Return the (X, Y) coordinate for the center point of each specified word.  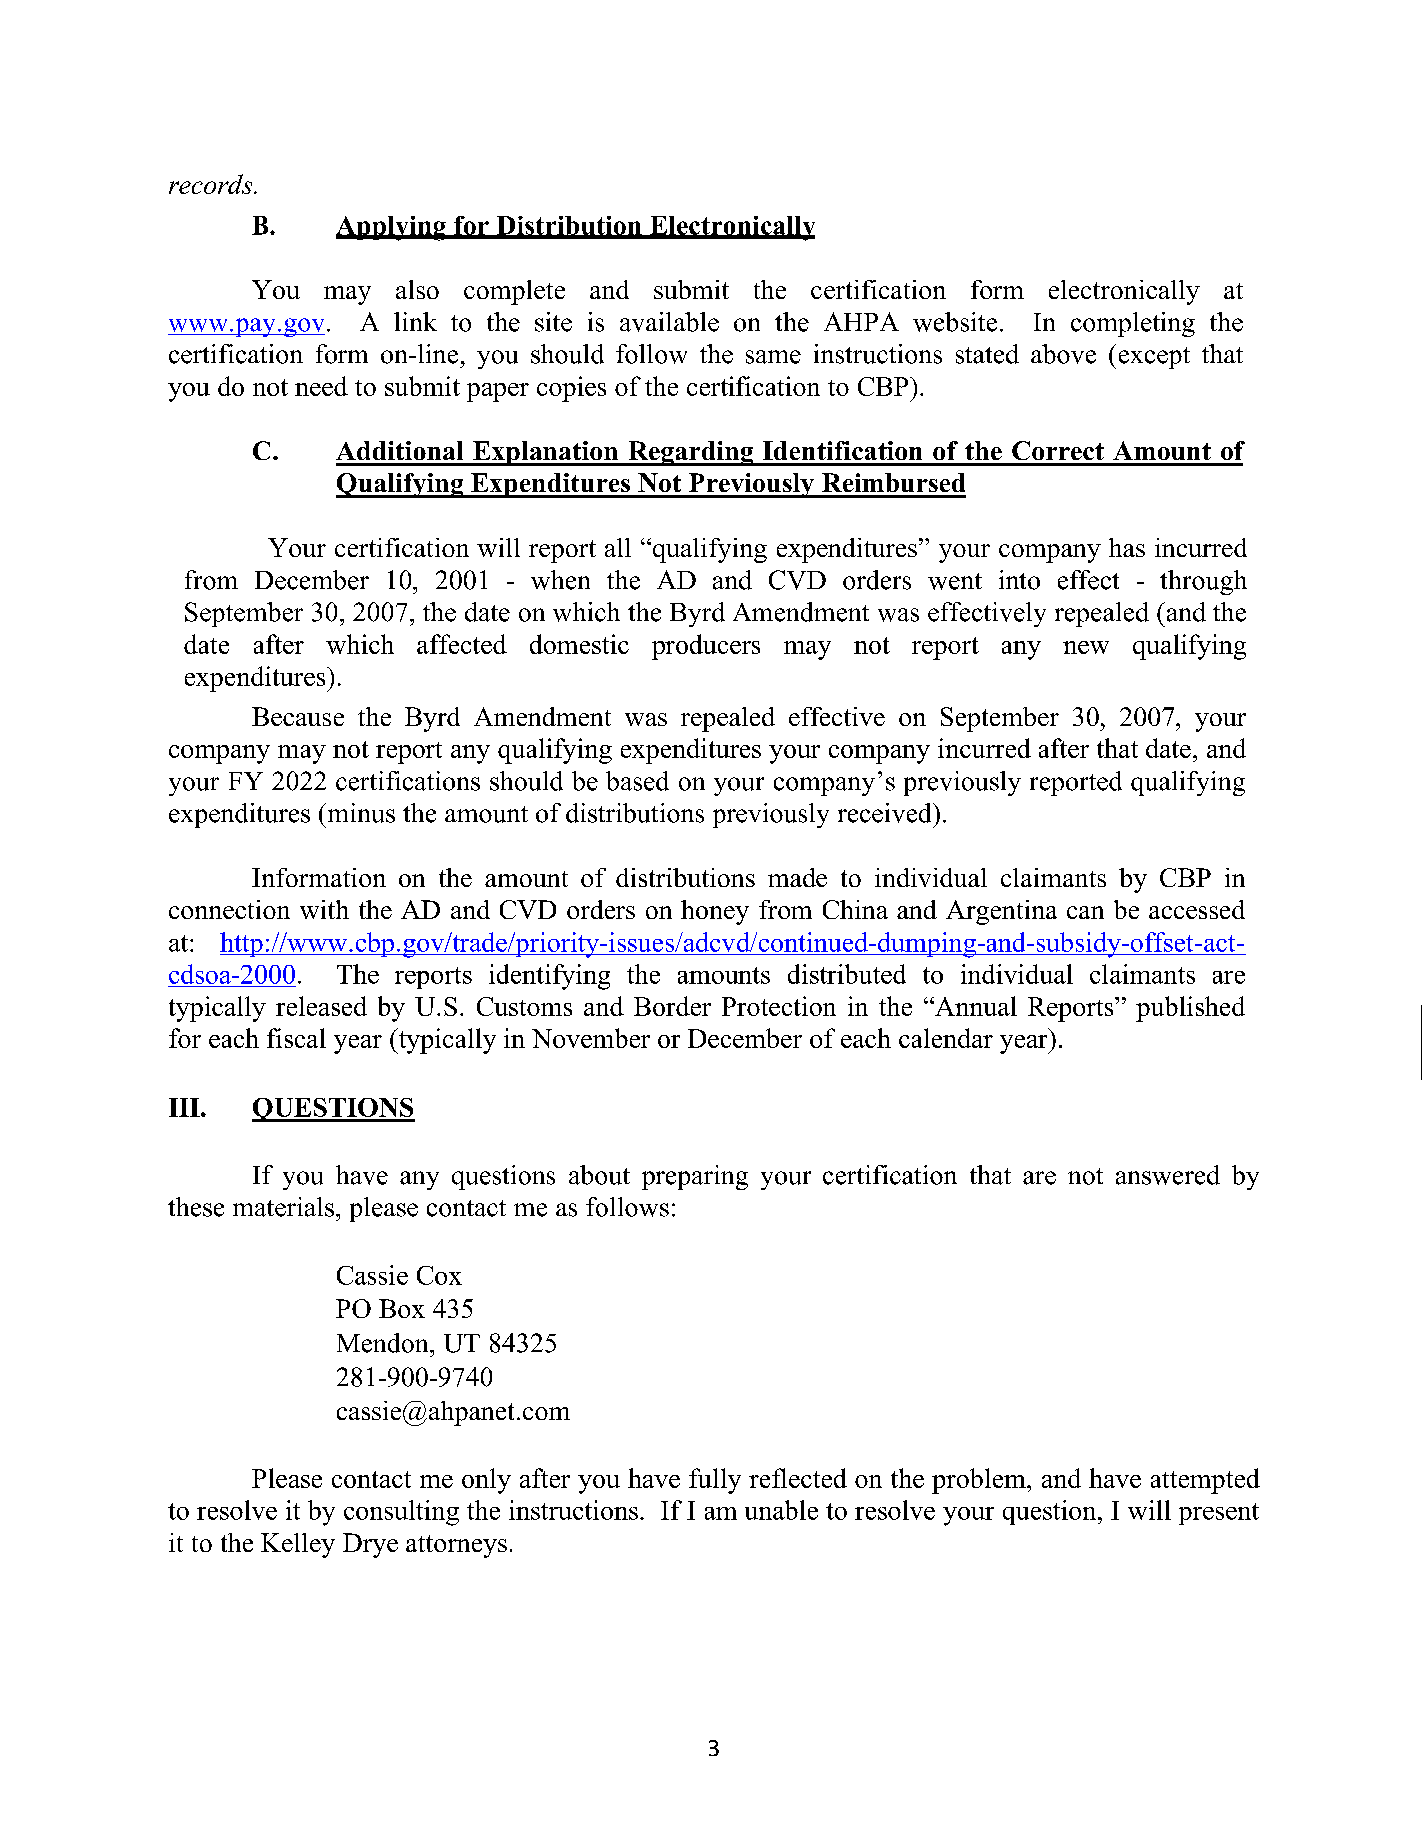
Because (298, 716)
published (1190, 1009)
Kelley (298, 1545)
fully (715, 1481)
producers (706, 647)
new (1086, 647)
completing (1133, 324)
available (669, 322)
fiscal (296, 1038)
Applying (392, 228)
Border (672, 1006)
